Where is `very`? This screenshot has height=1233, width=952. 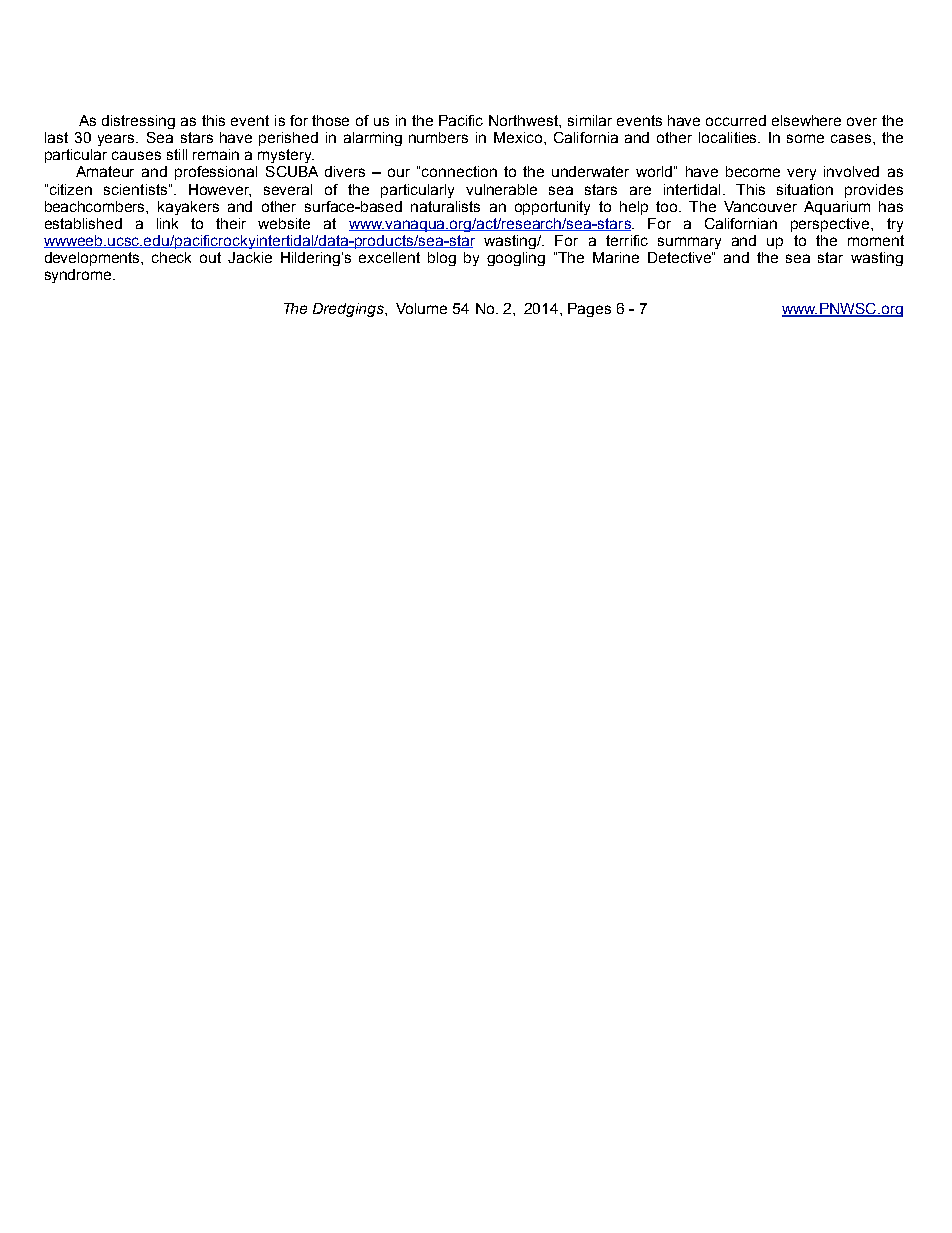 very is located at coordinates (801, 174).
